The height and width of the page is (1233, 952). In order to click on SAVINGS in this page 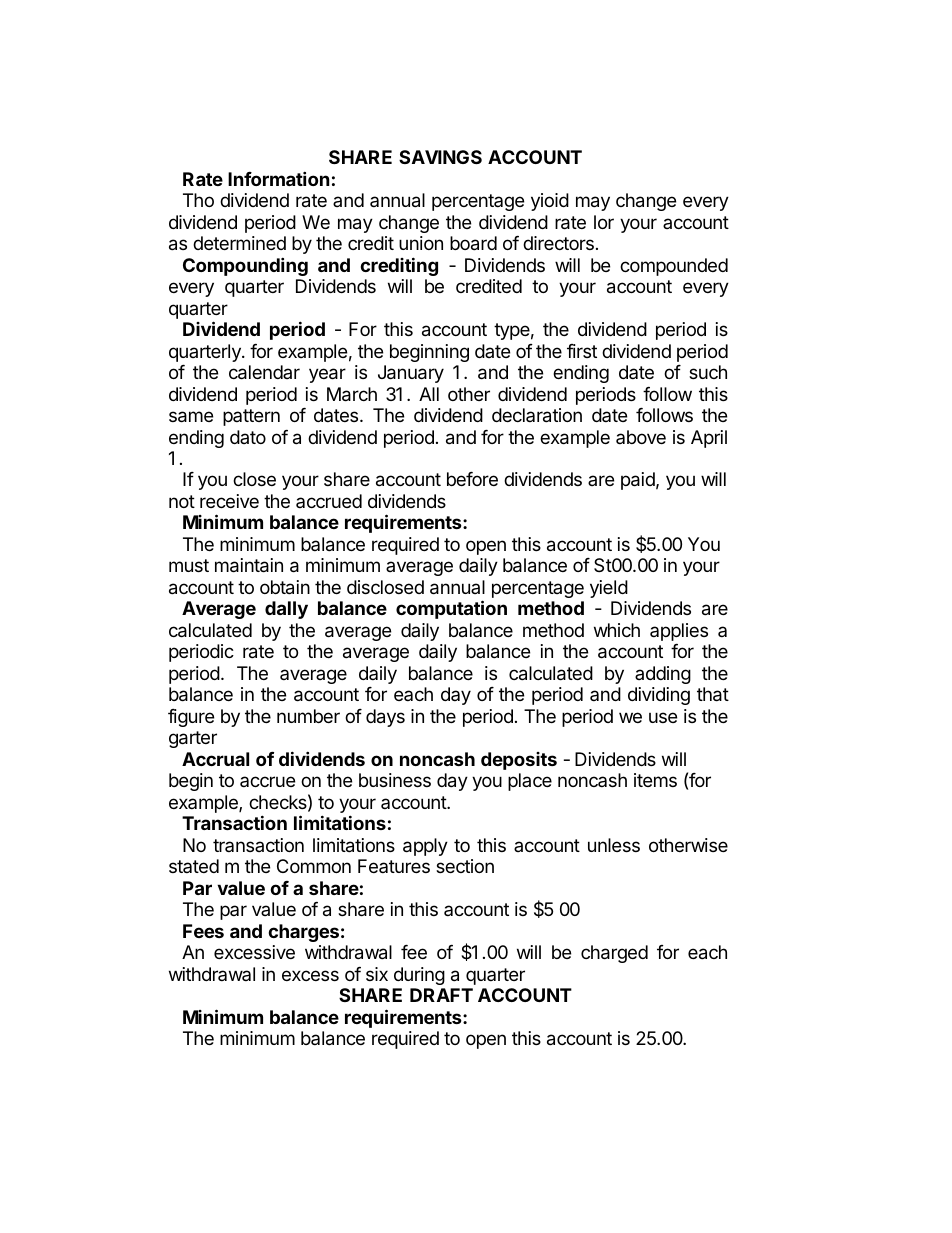, I will do `click(440, 157)`.
